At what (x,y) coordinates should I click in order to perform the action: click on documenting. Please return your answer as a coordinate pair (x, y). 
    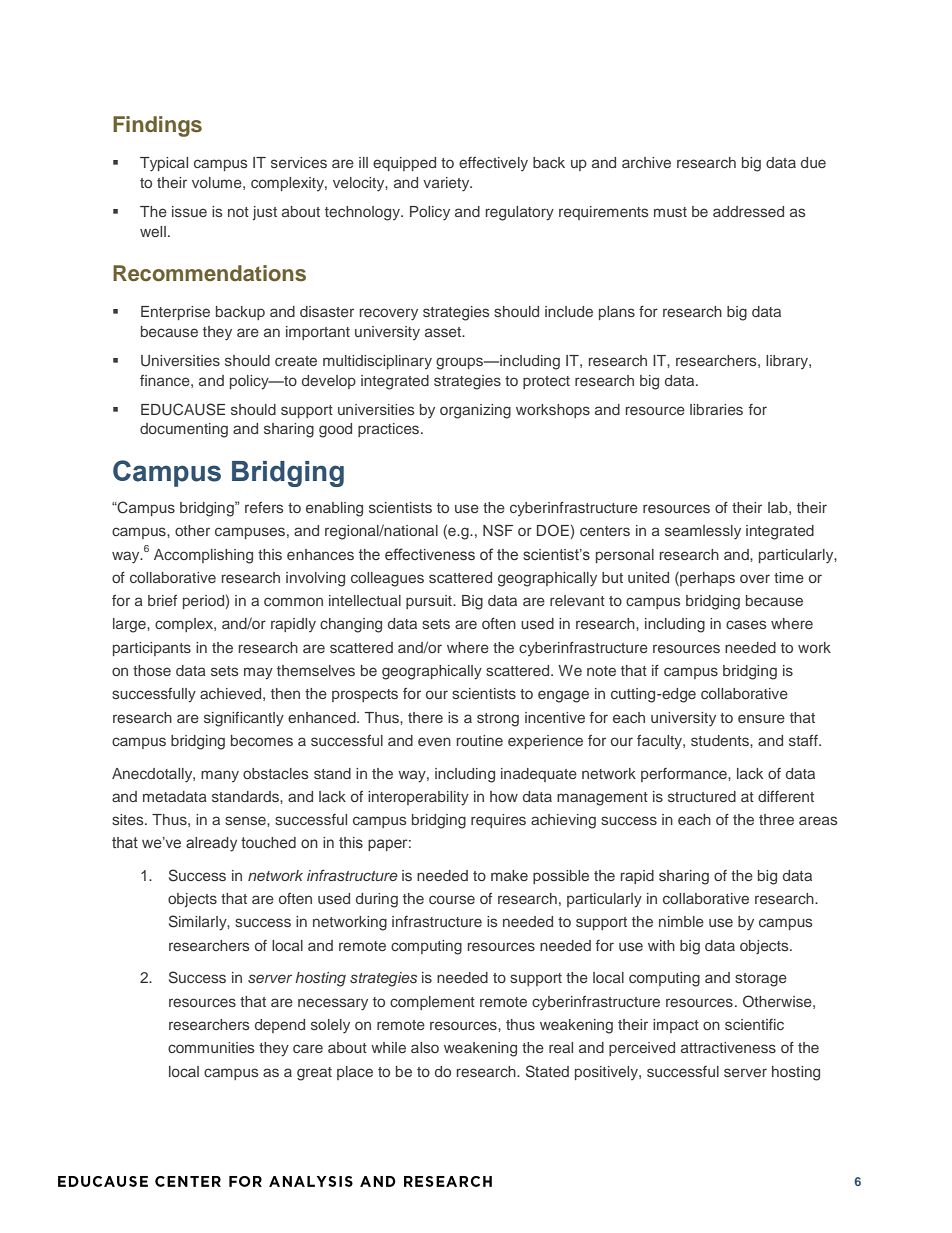
    Looking at the image, I should click on (184, 430).
